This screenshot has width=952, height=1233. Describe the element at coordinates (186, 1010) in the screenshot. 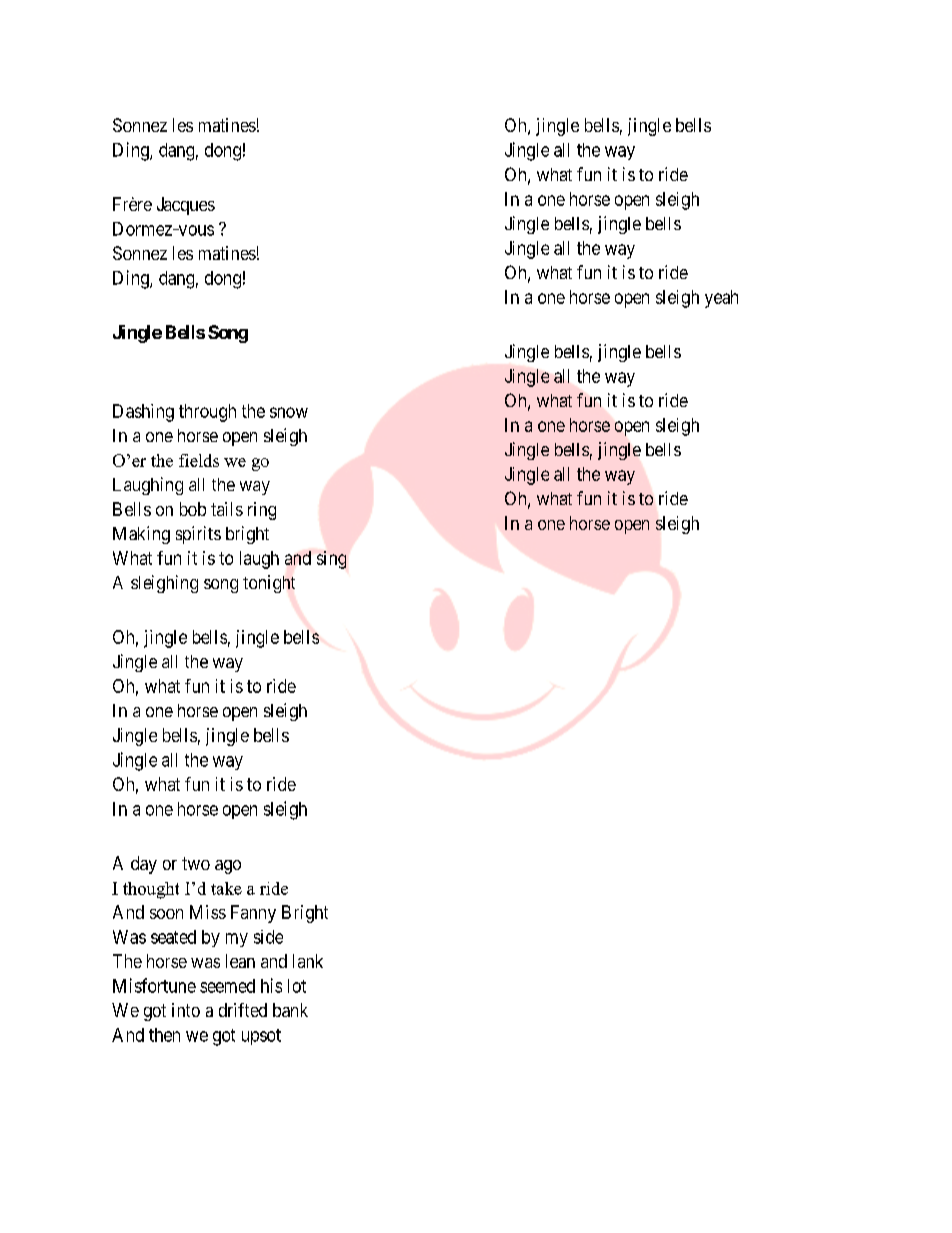

I see `into` at that location.
